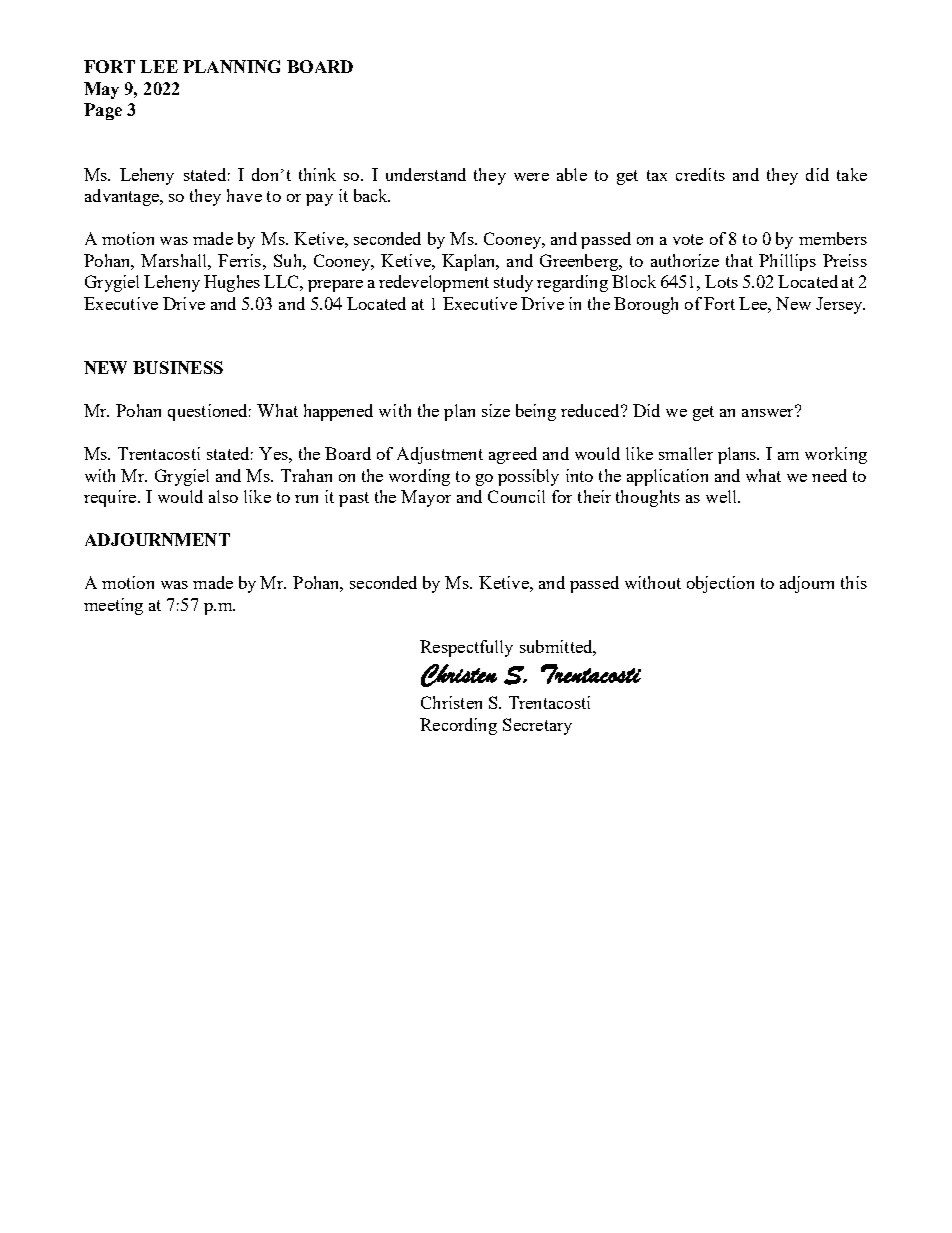  What do you see at coordinates (700, 174) in the screenshot?
I see `credits` at bounding box center [700, 174].
